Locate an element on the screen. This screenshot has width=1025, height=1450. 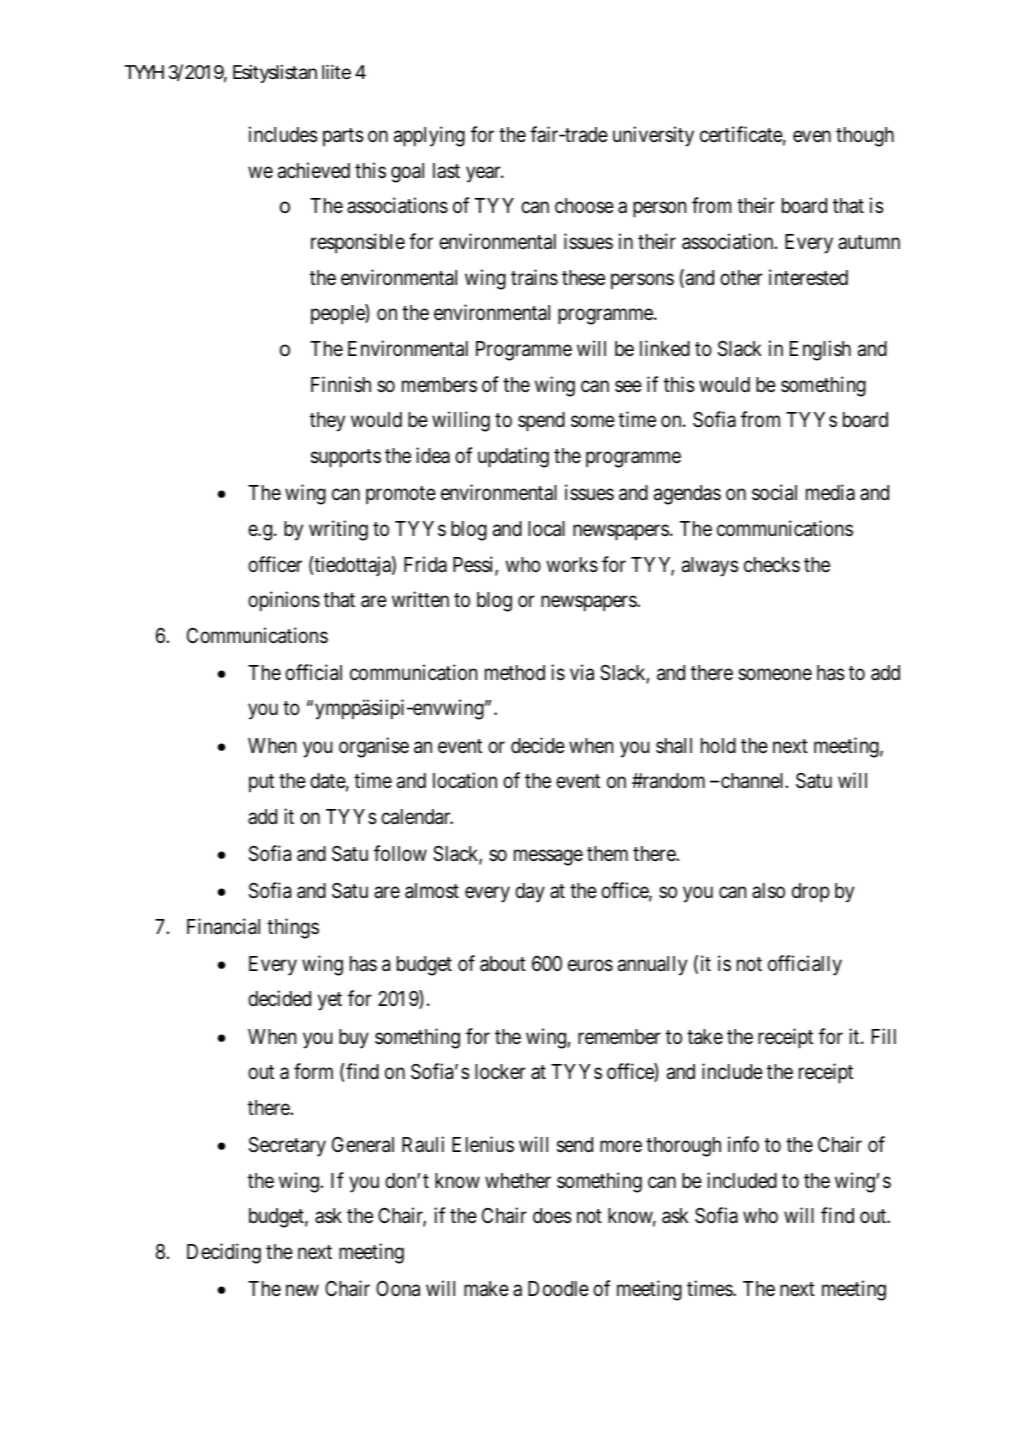
achieved is located at coordinates (314, 170).
